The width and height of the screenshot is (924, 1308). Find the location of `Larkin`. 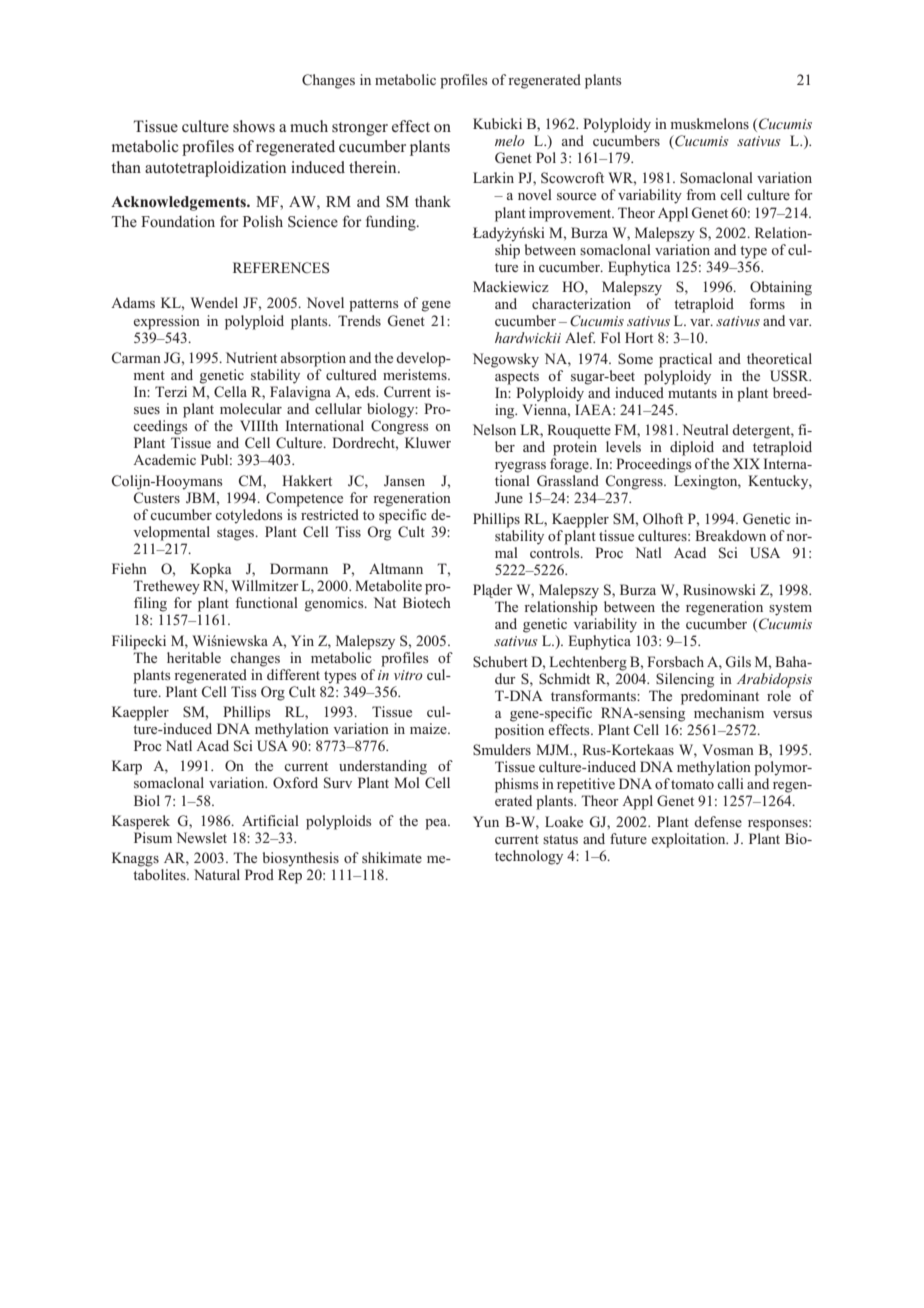

Larkin is located at coordinates (493, 177).
